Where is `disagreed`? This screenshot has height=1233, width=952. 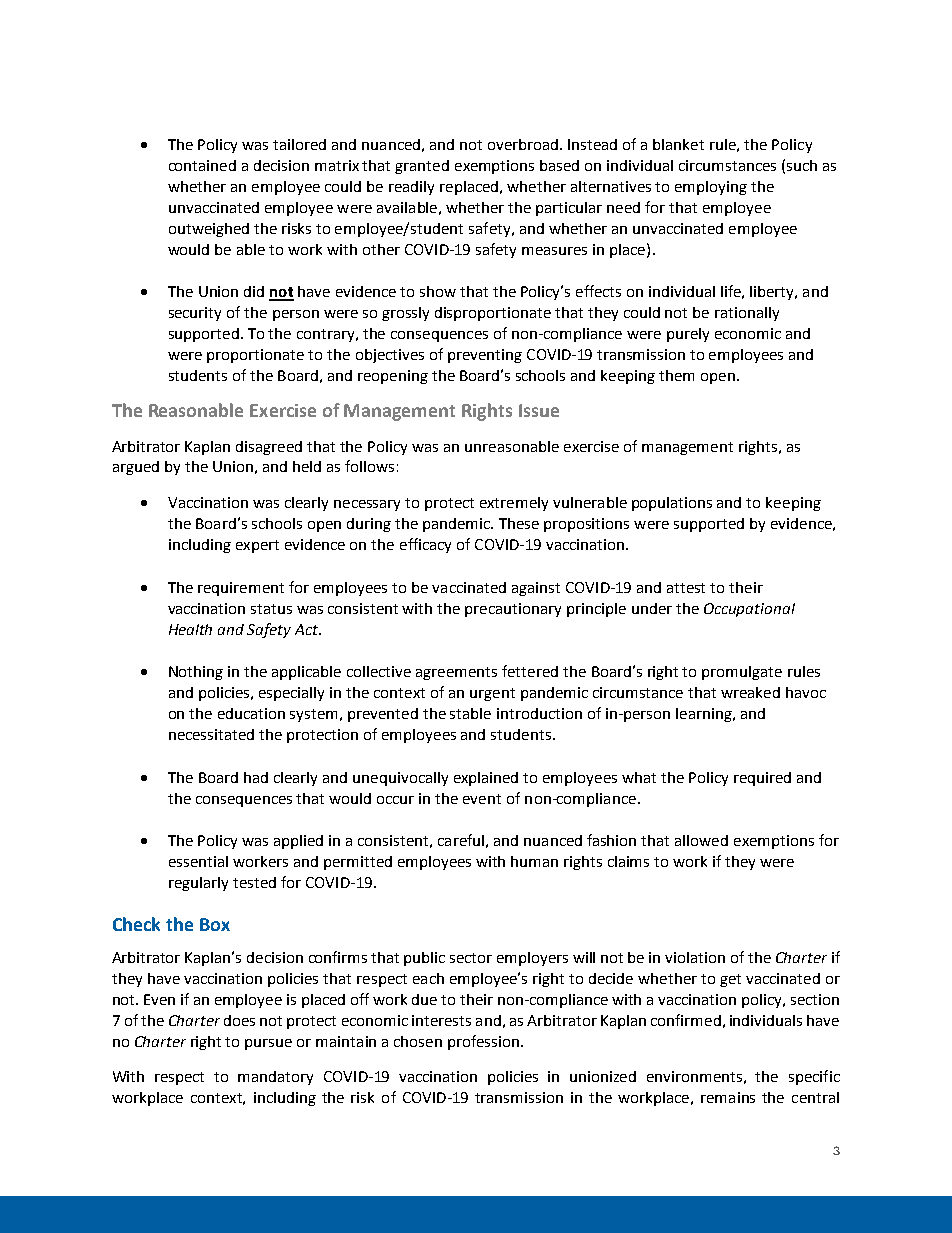 disagreed is located at coordinates (269, 448).
